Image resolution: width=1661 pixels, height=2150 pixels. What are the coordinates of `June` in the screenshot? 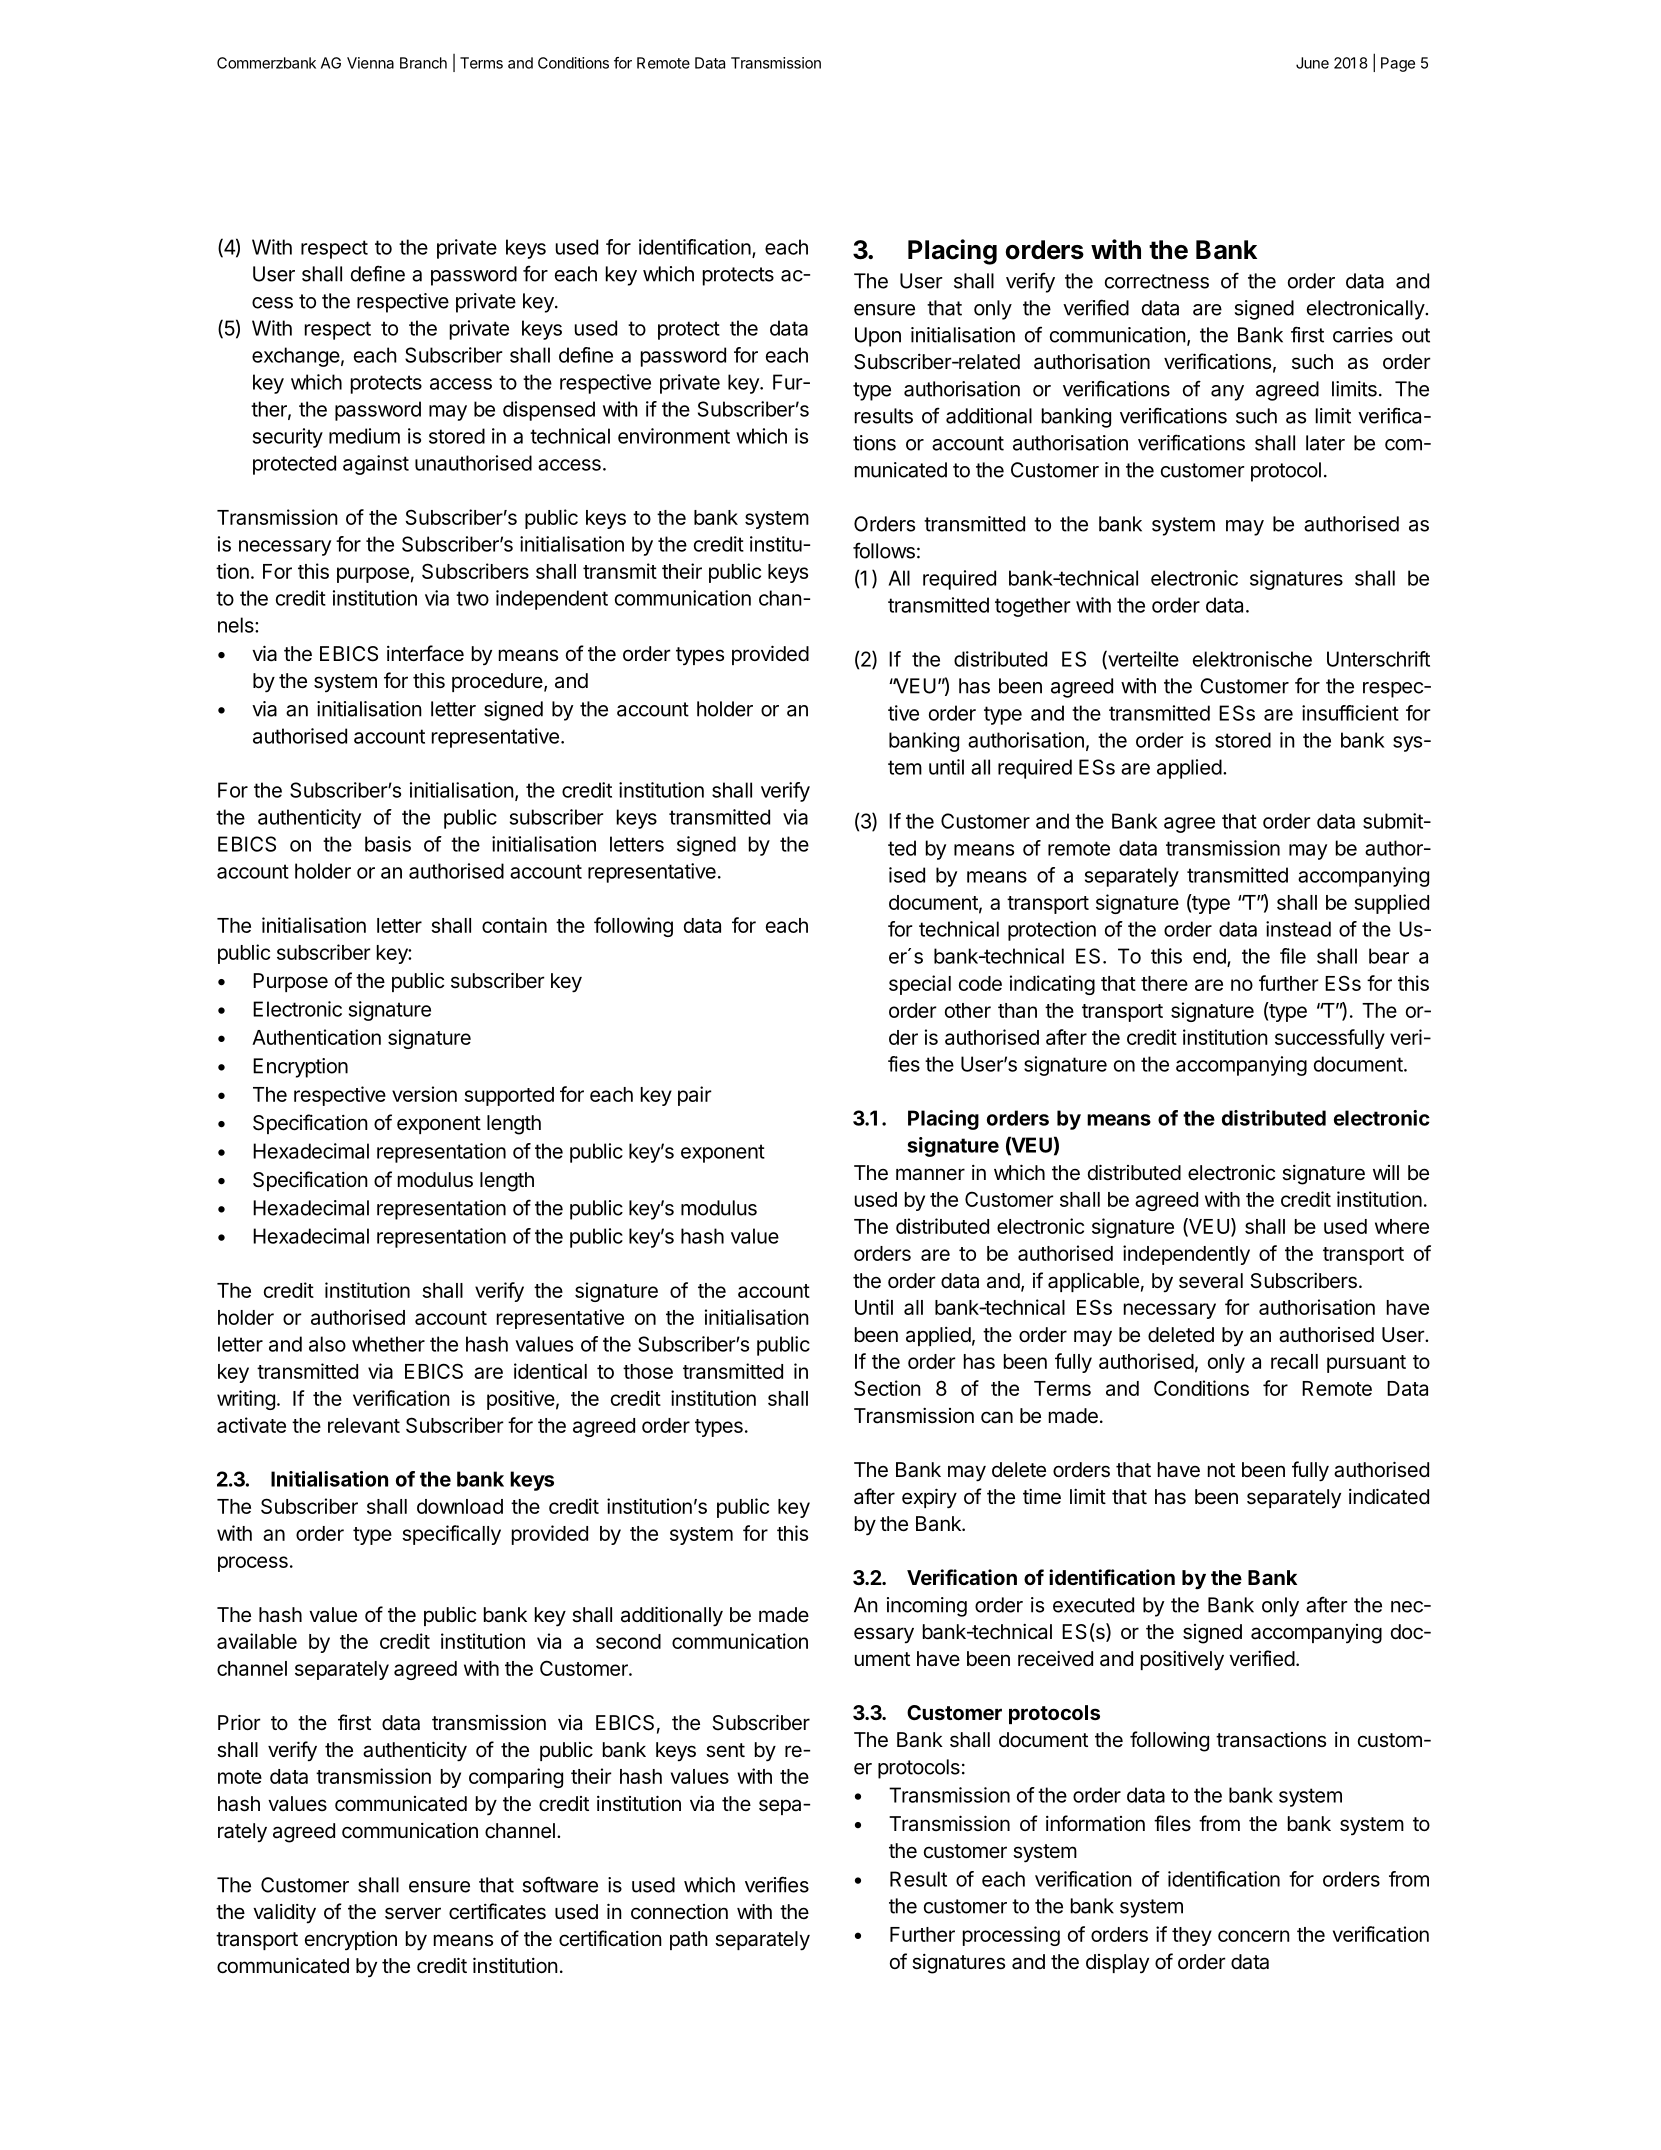 It's located at (1312, 63).
